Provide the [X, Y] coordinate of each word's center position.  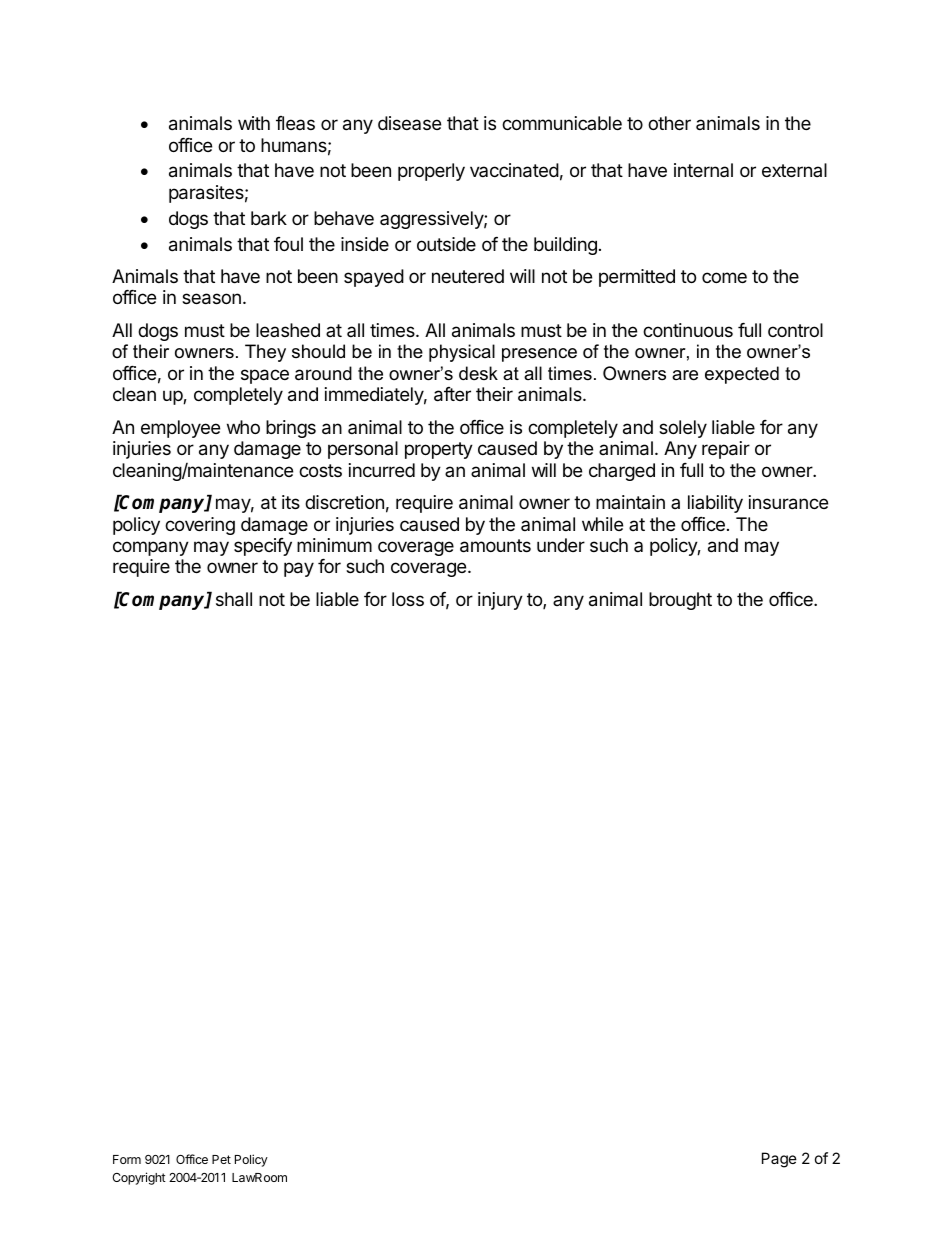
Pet [221, 1159]
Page [779, 1160]
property [439, 450]
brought [680, 601]
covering [200, 526]
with [254, 123]
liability [715, 504]
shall [234, 599]
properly [431, 172]
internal [703, 170]
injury [500, 601]
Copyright [139, 1178]
